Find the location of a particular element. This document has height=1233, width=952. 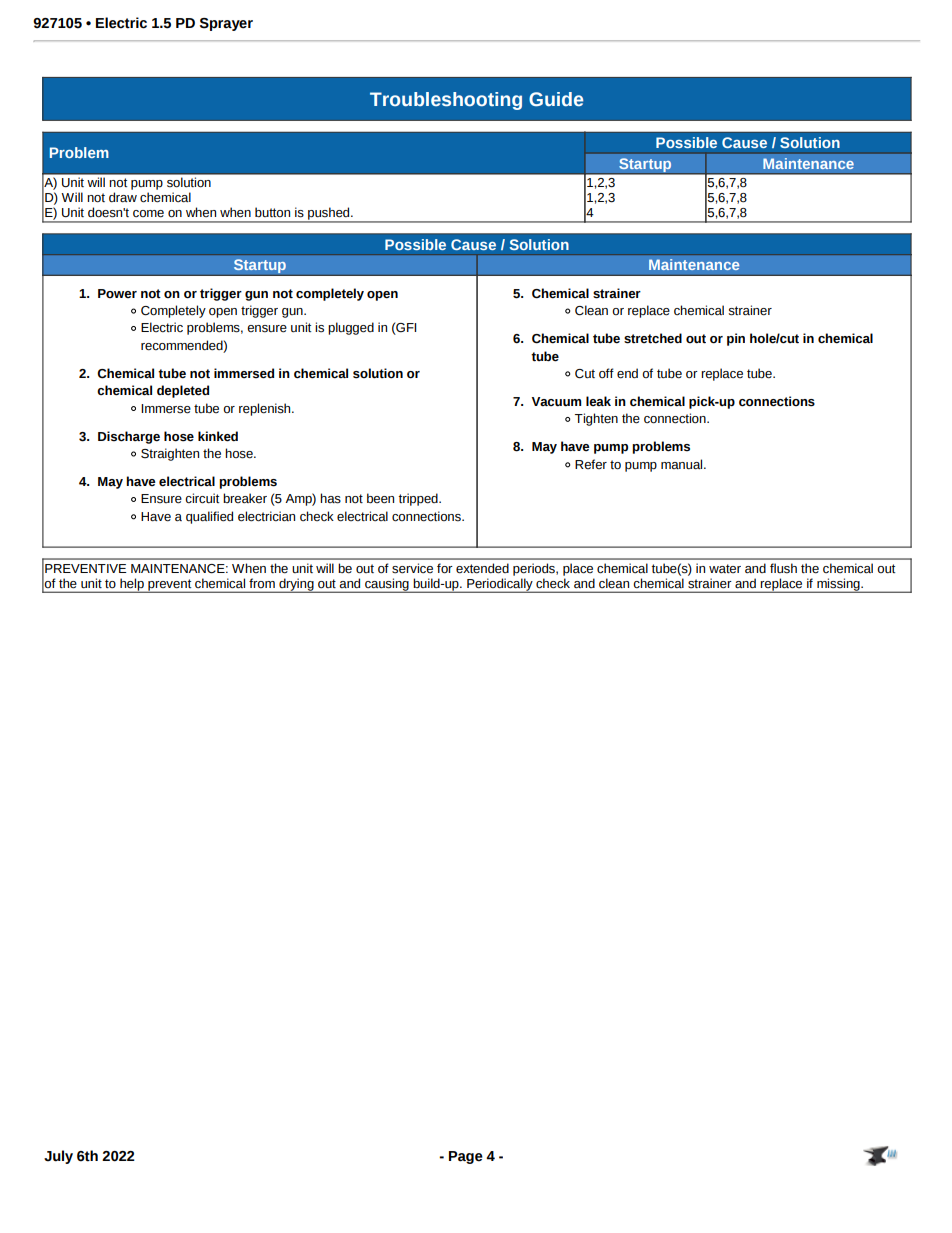

July is located at coordinates (58, 1157).
